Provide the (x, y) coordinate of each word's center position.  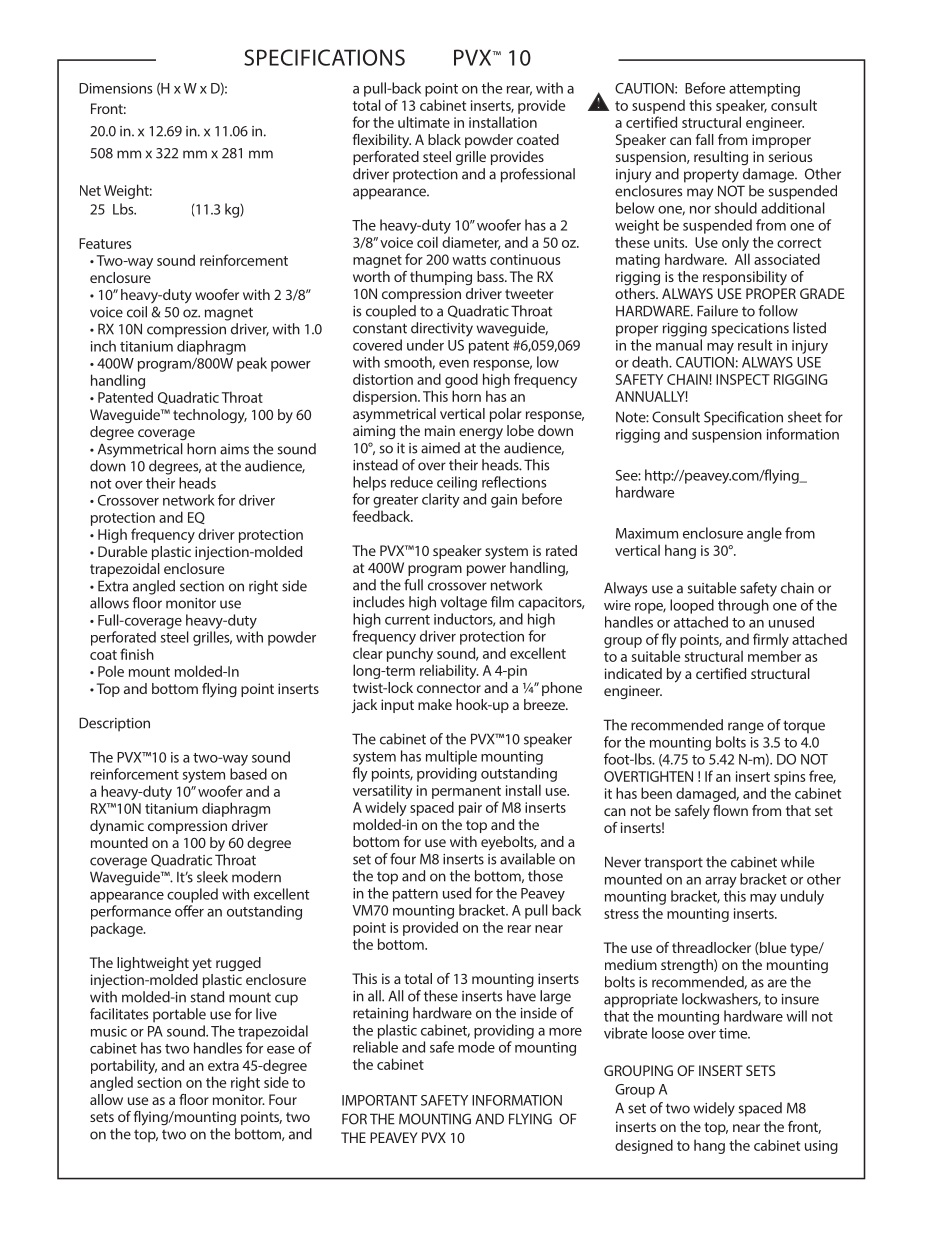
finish (137, 654)
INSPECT (743, 379)
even (454, 364)
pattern (415, 895)
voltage (463, 603)
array (721, 882)
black (444, 139)
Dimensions (116, 88)
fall (705, 139)
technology (210, 416)
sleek (212, 877)
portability (124, 1068)
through (743, 606)
